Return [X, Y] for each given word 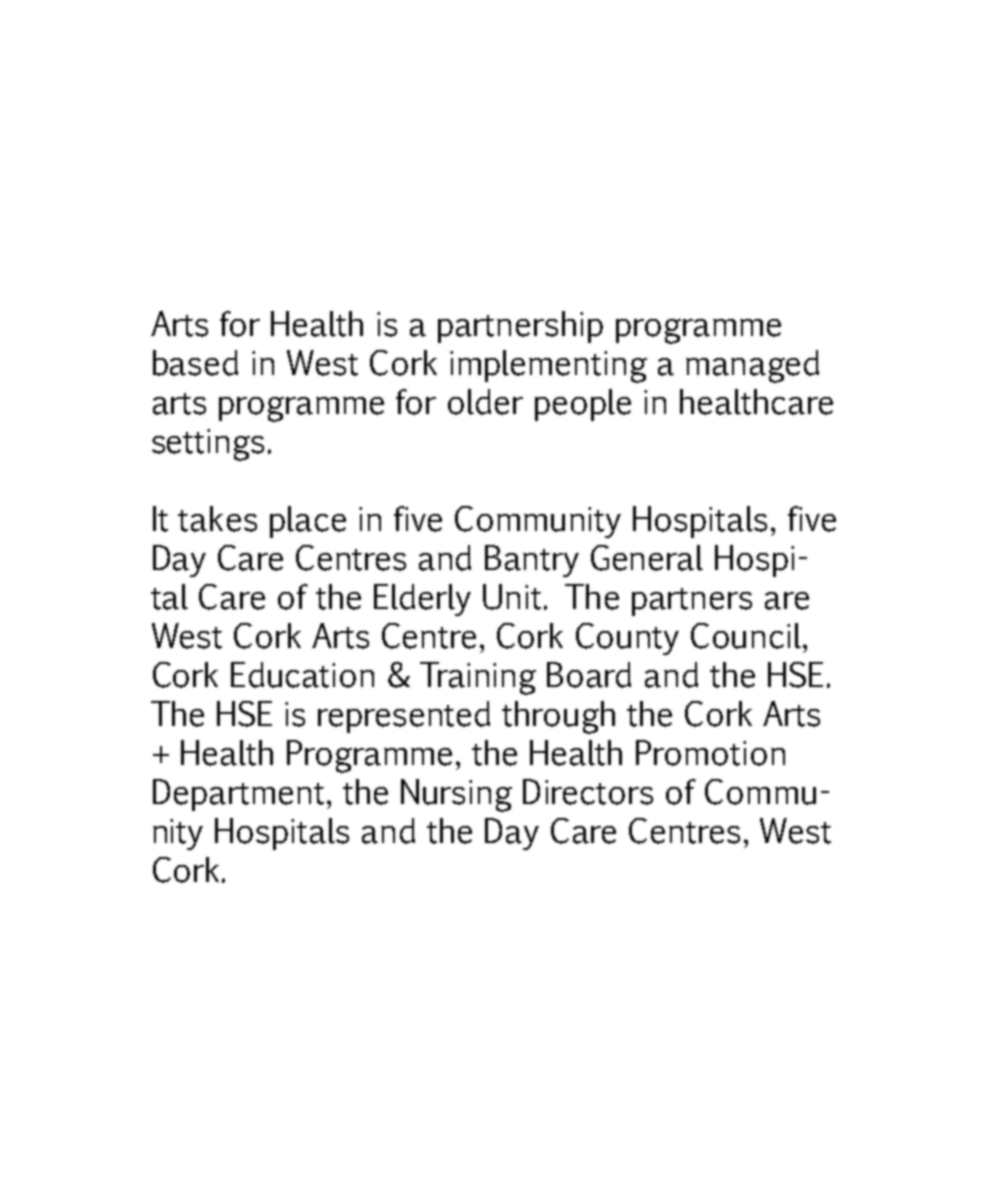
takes [217, 519]
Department [238, 795]
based [195, 363]
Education [302, 675]
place [308, 522]
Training [478, 678]
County [627, 639]
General [647, 558]
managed [752, 366]
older [485, 402]
